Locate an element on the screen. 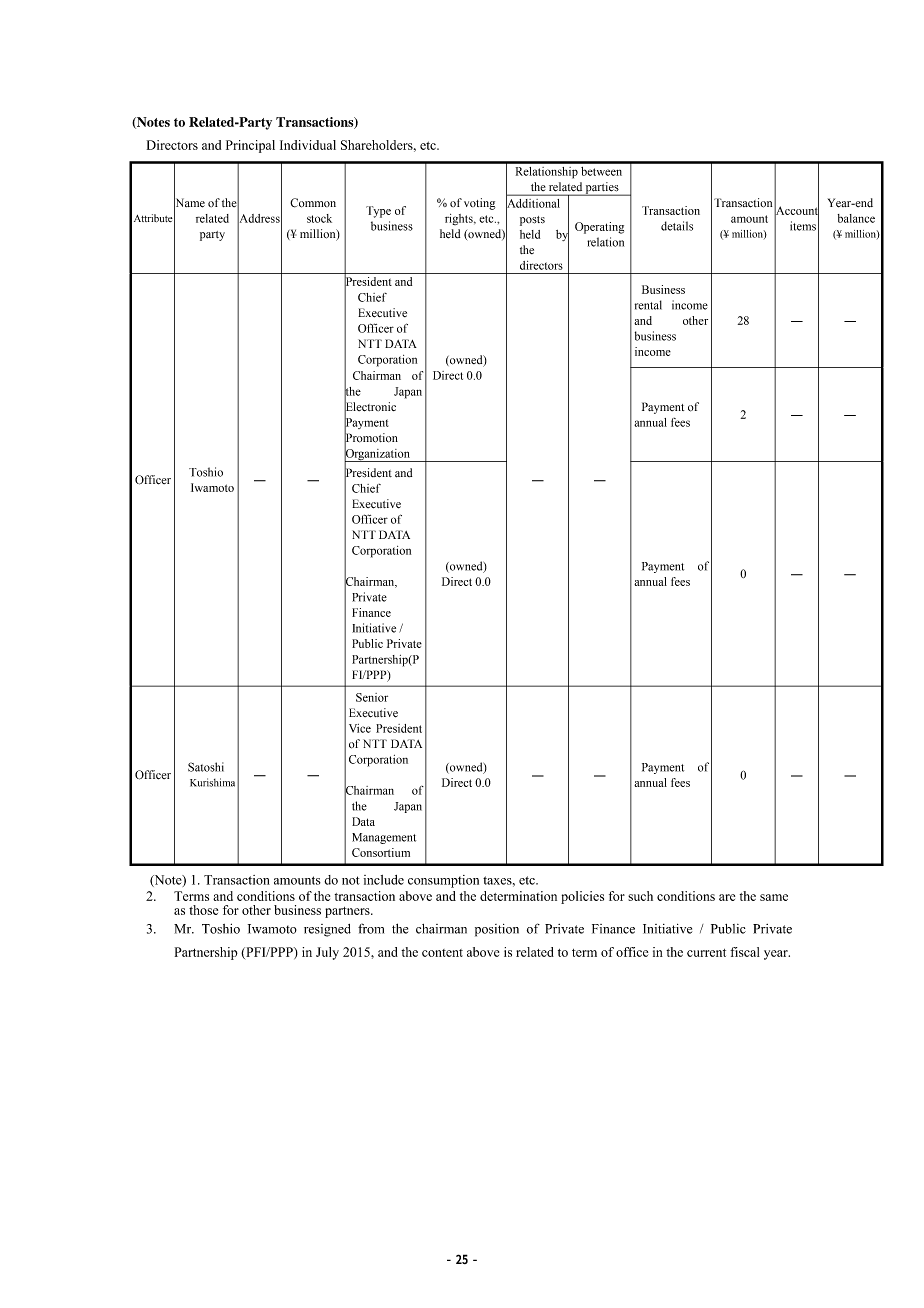 The image size is (924, 1308). Promotion is located at coordinates (371, 438).
